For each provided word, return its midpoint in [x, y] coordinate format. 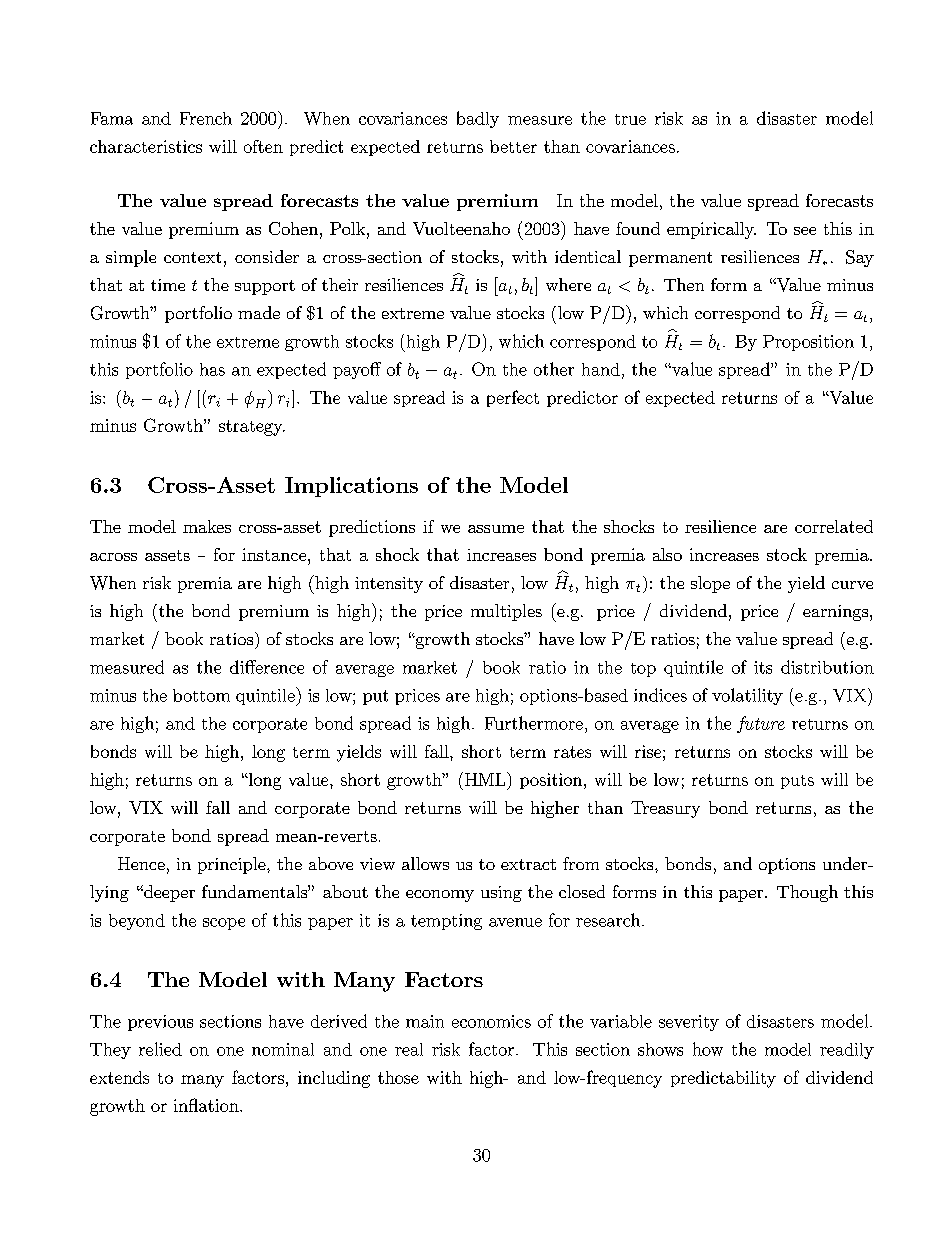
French [206, 118]
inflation [207, 1105]
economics [491, 1021]
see [805, 231]
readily [847, 1051]
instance [275, 554]
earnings [837, 613]
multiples [506, 612]
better [513, 146]
